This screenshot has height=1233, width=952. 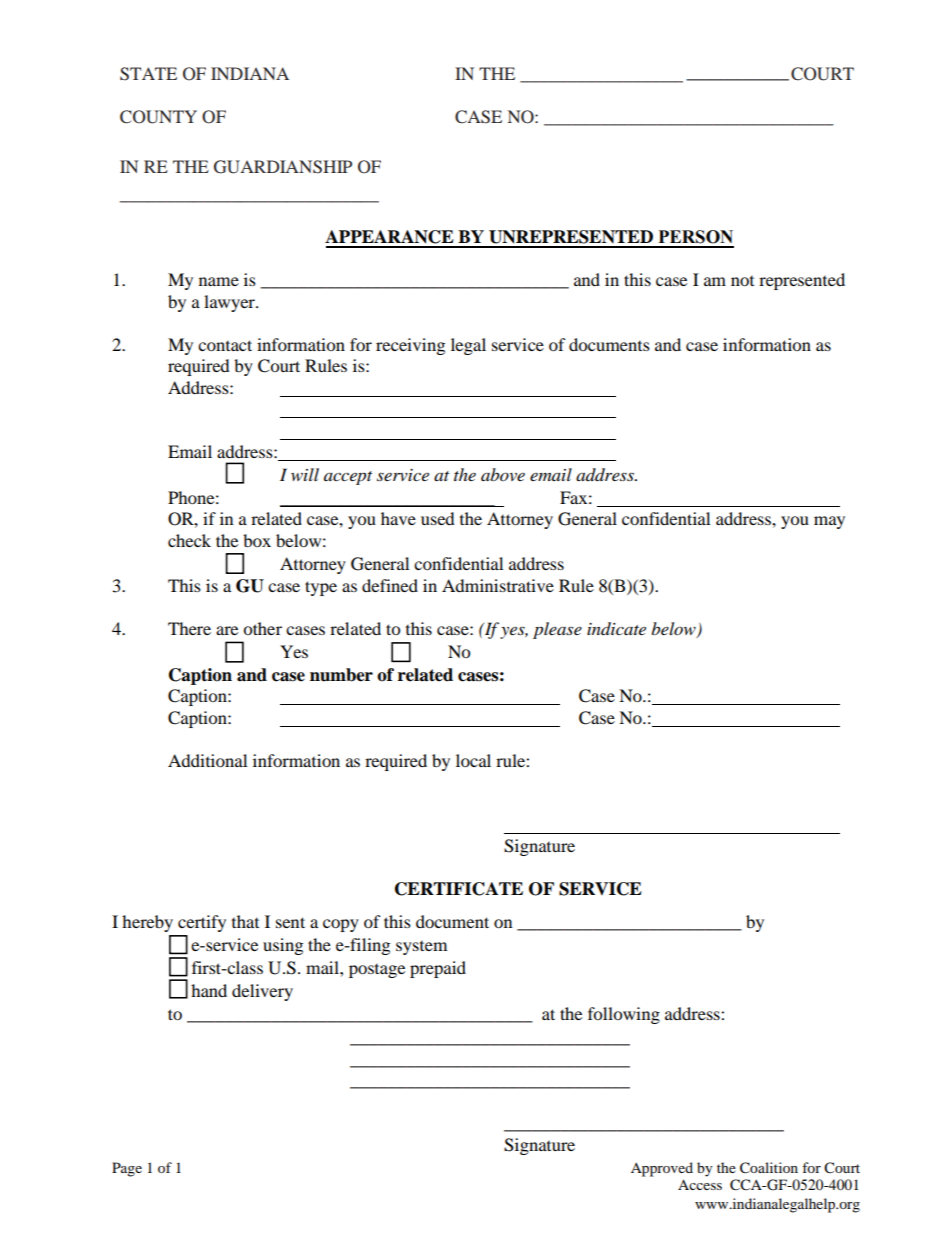 I want to click on COUNTY, so click(x=158, y=117).
